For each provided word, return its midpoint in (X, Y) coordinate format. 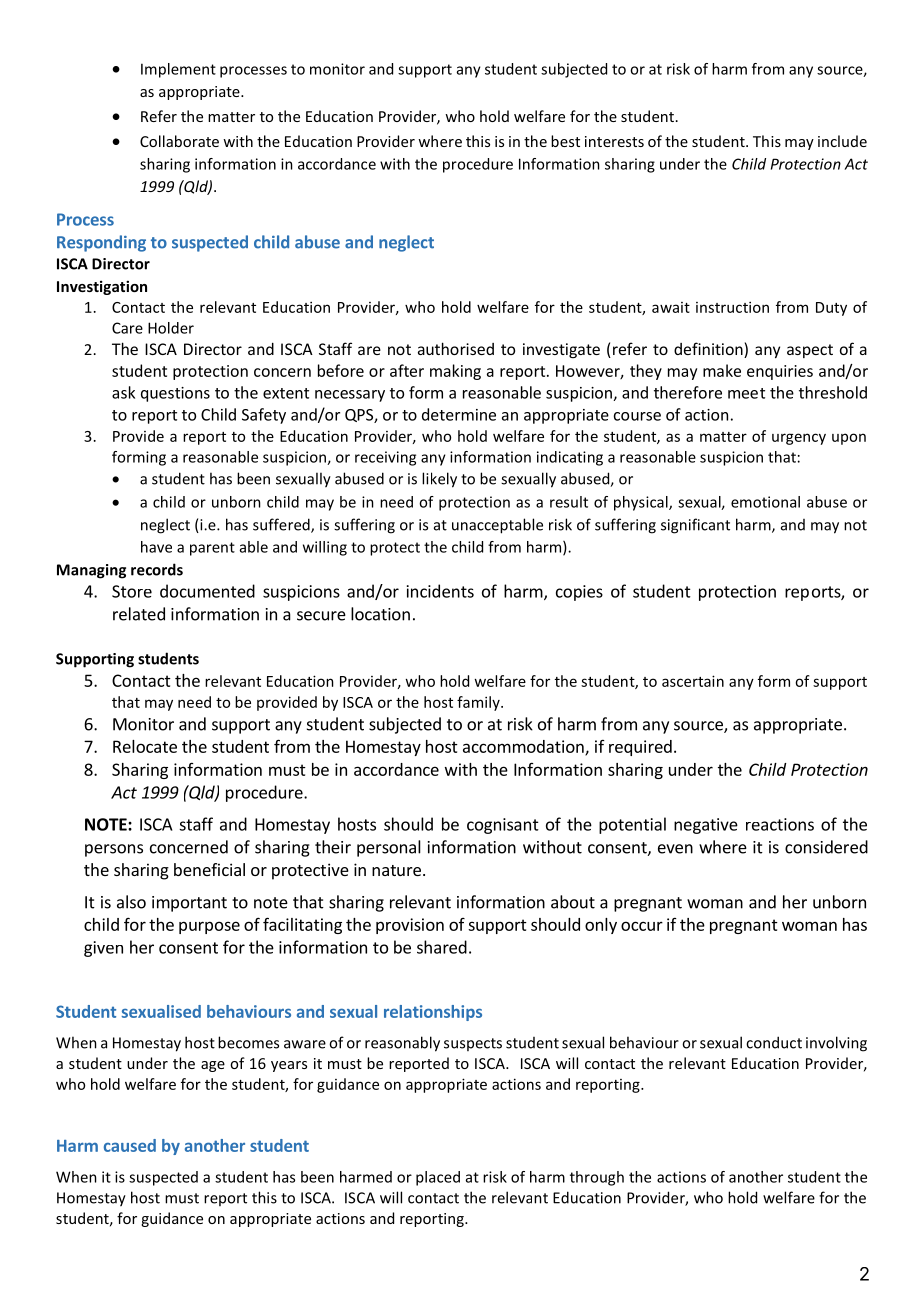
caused (130, 1145)
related (139, 614)
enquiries (780, 372)
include (842, 141)
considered (826, 847)
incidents (440, 591)
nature (396, 870)
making (455, 372)
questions (175, 394)
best (565, 141)
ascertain (693, 681)
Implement (178, 70)
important (189, 904)
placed (438, 1178)
